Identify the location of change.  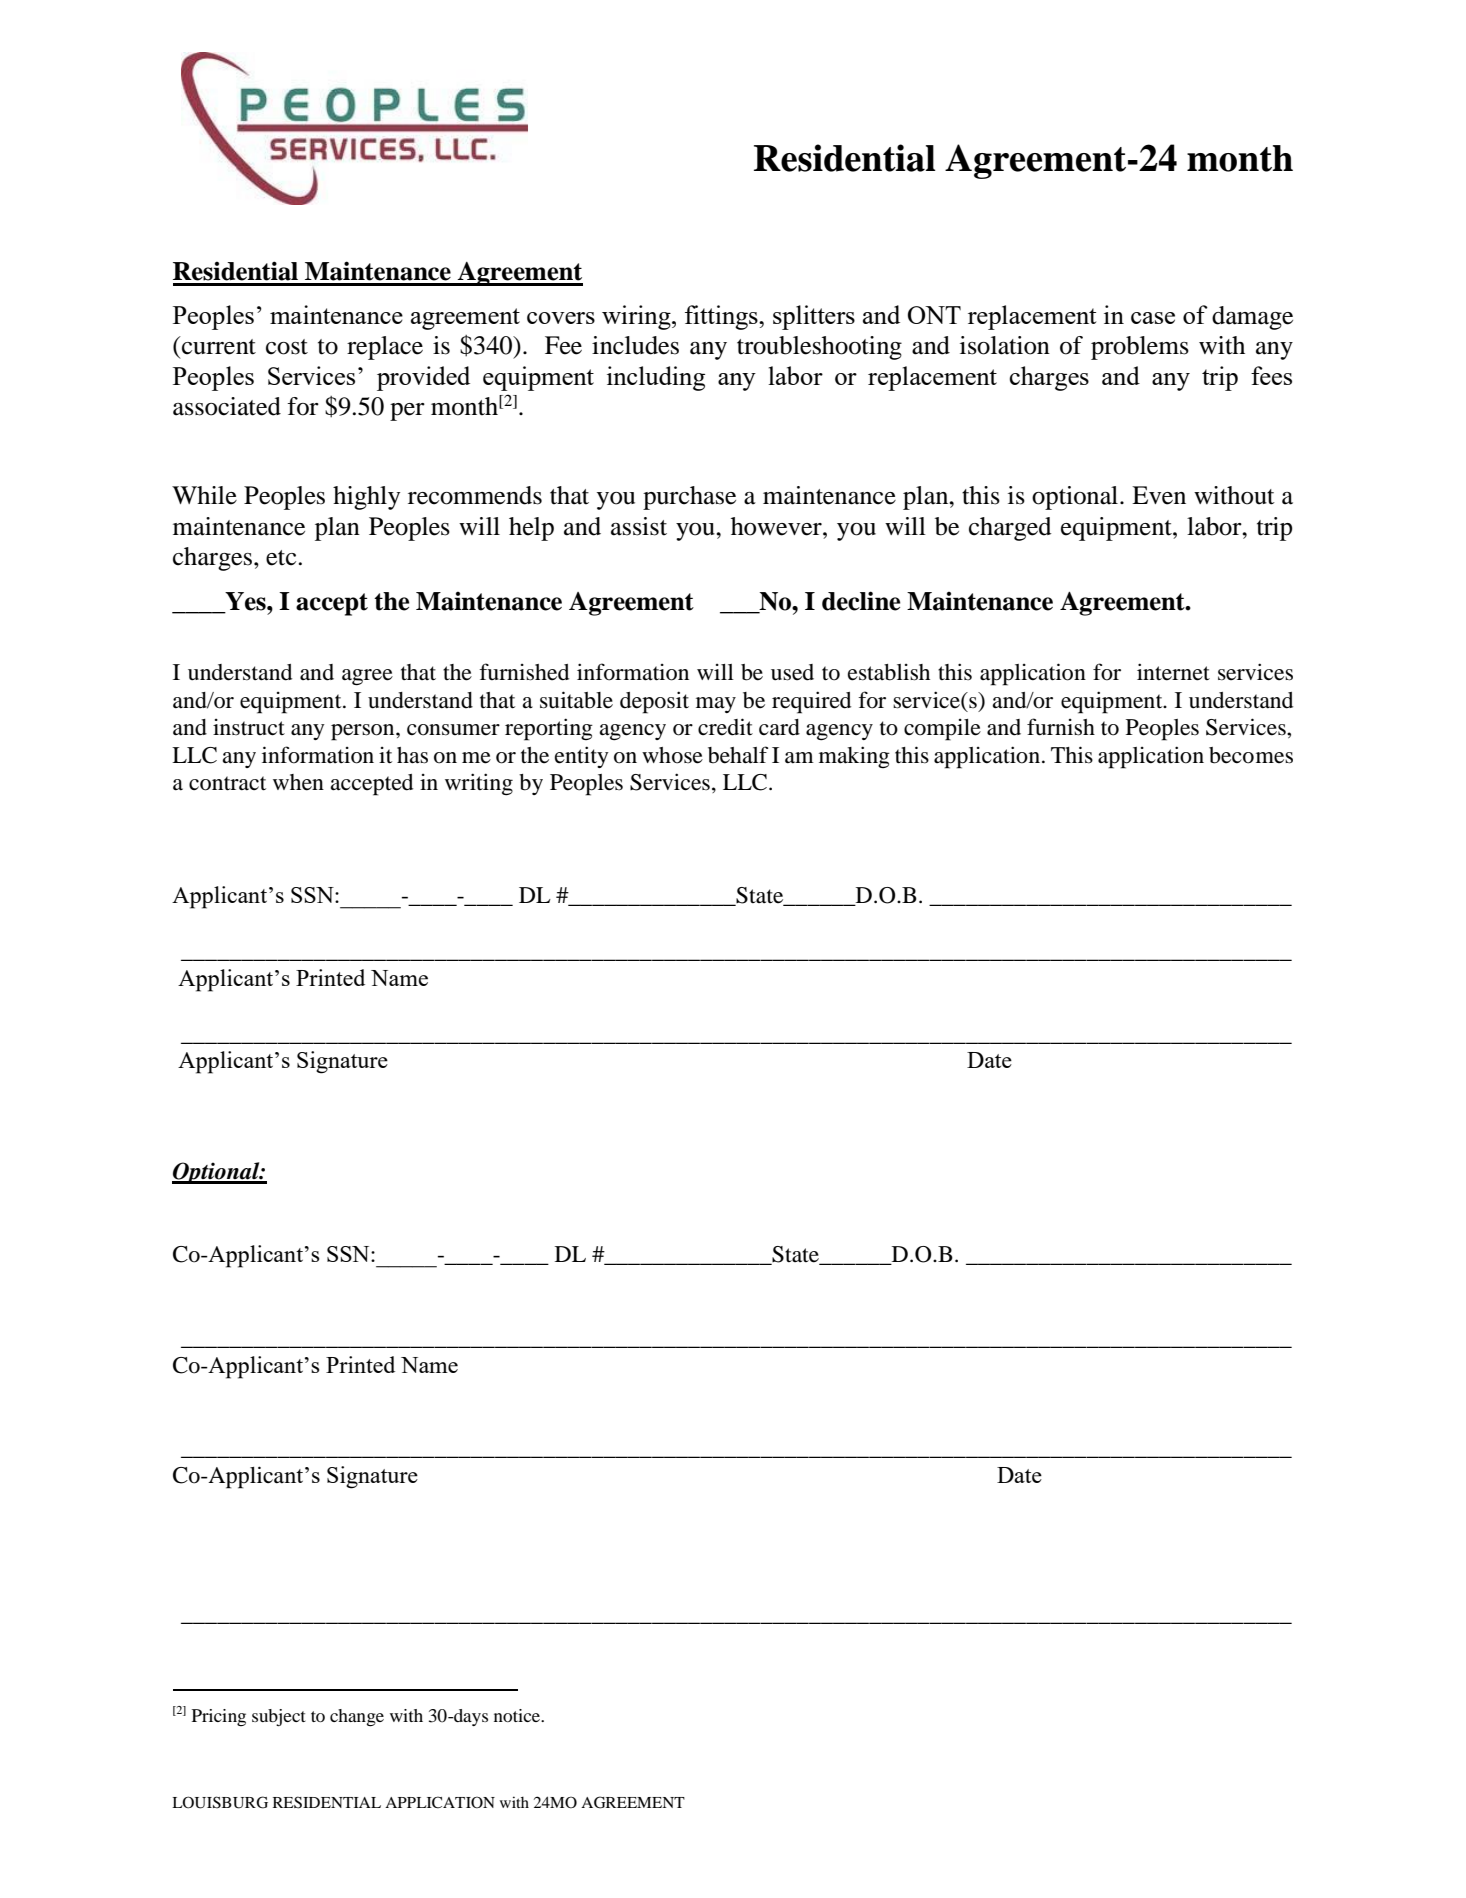
(357, 1718).
